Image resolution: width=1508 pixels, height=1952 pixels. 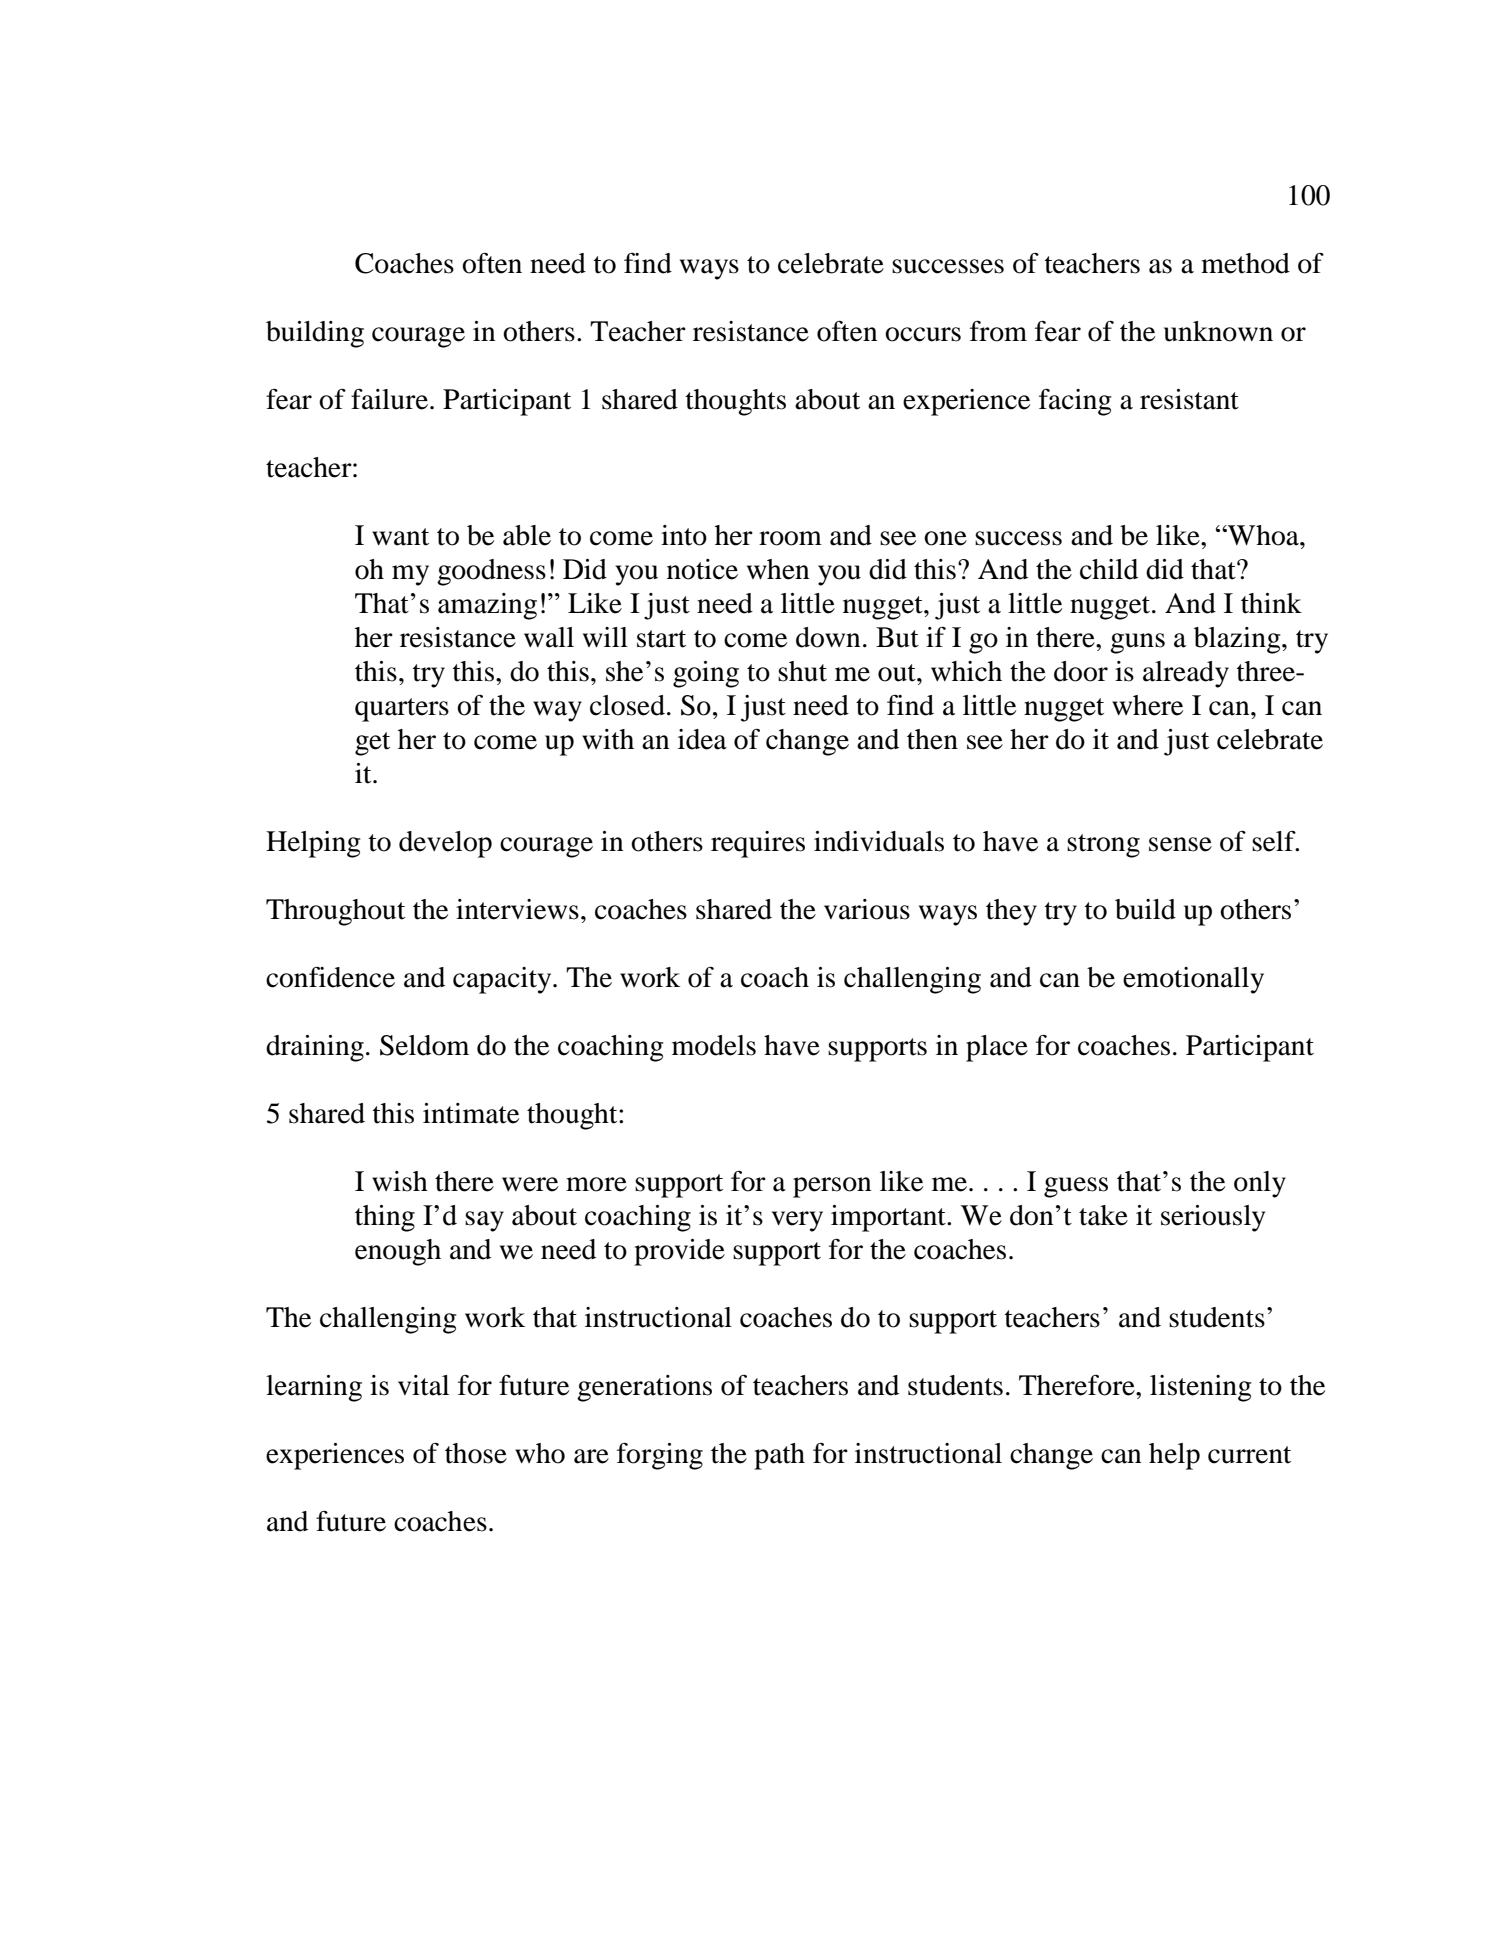 What do you see at coordinates (790, 538) in the document?
I see `room` at bounding box center [790, 538].
